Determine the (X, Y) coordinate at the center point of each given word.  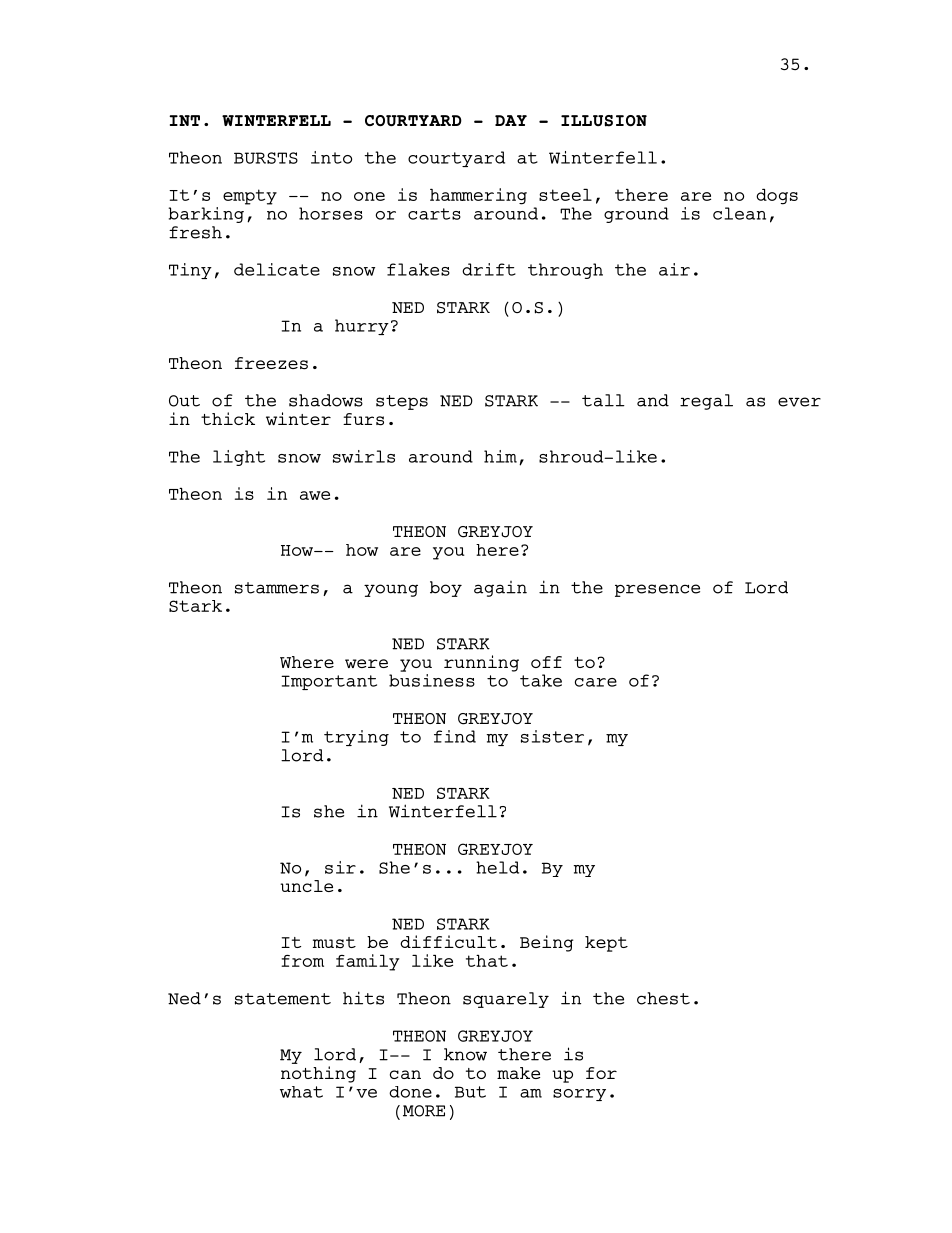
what (301, 1092)
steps (402, 402)
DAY (511, 120)
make (518, 1073)
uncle (306, 886)
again (500, 589)
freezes (271, 363)
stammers (277, 588)
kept (606, 944)
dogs (777, 196)
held (497, 867)
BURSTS (266, 158)
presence (657, 590)
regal (706, 402)
